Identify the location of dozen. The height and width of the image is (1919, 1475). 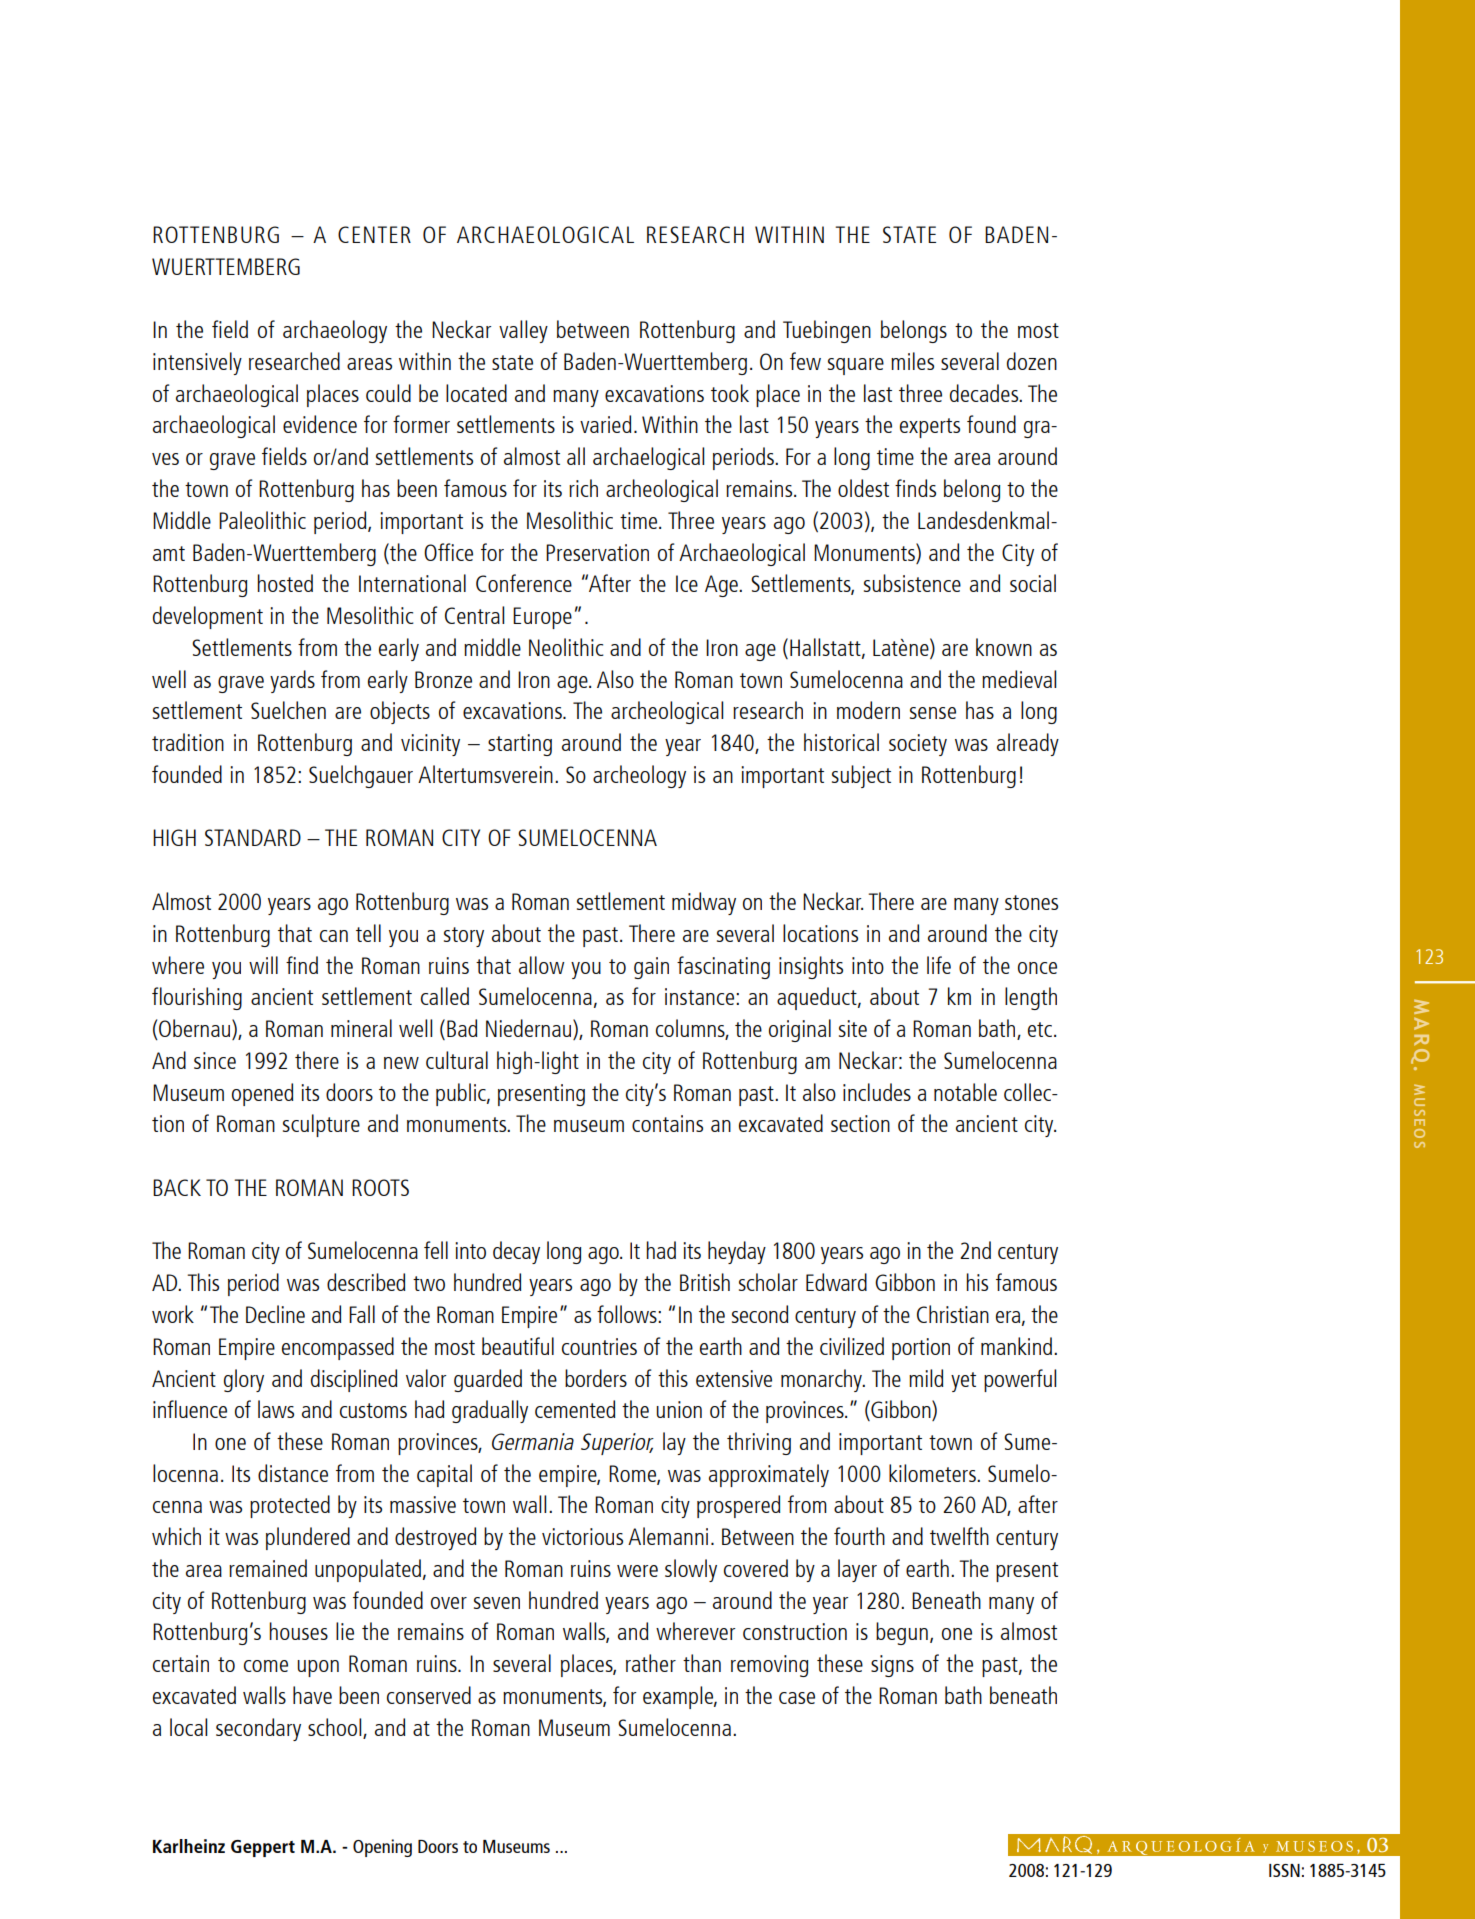
(1032, 361).
